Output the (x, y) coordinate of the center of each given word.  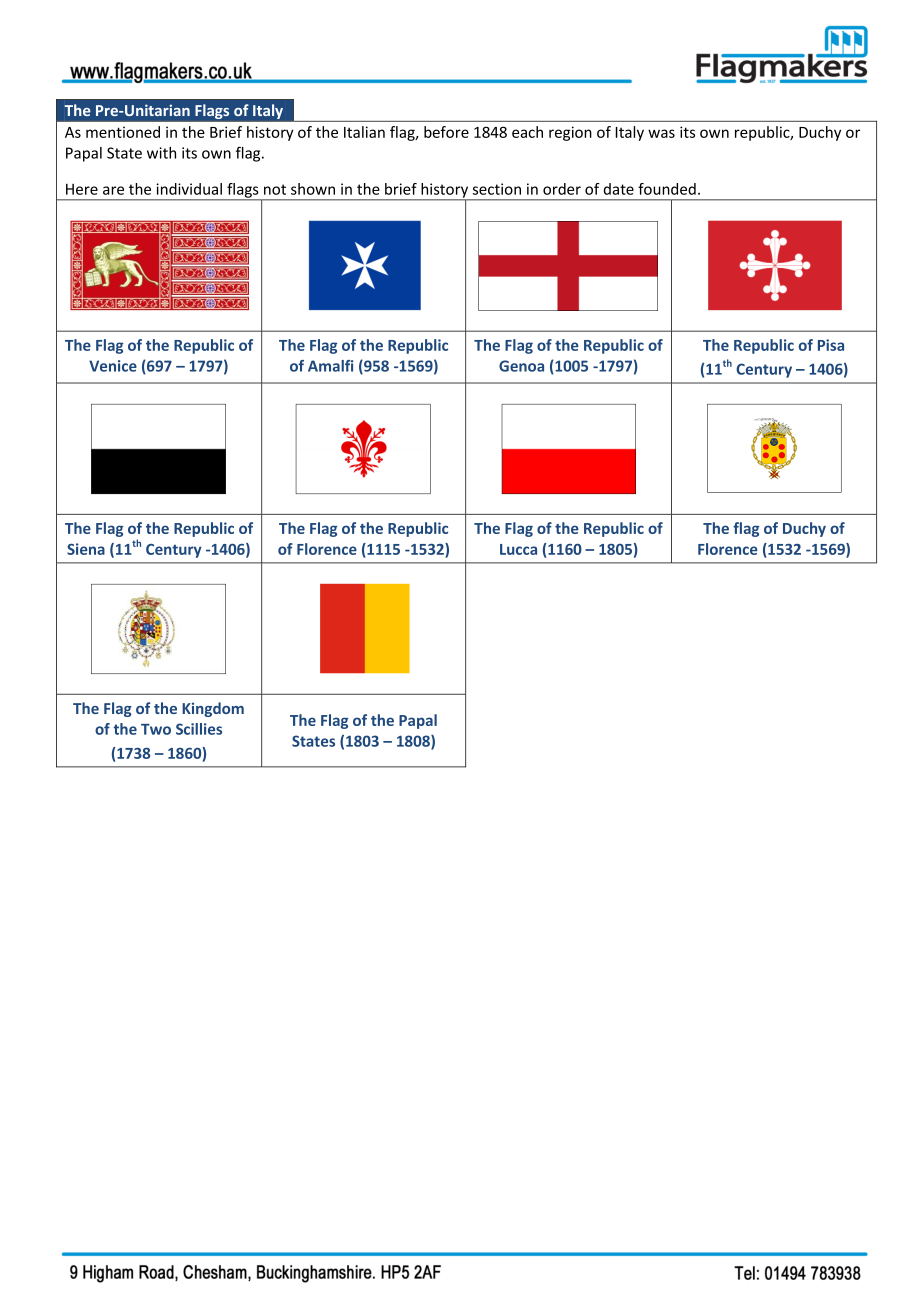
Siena (86, 549)
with (161, 153)
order (562, 189)
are (113, 190)
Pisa (831, 345)
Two (156, 729)
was (661, 133)
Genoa (521, 366)
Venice (113, 366)
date (619, 189)
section (497, 189)
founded (667, 189)
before (446, 132)
